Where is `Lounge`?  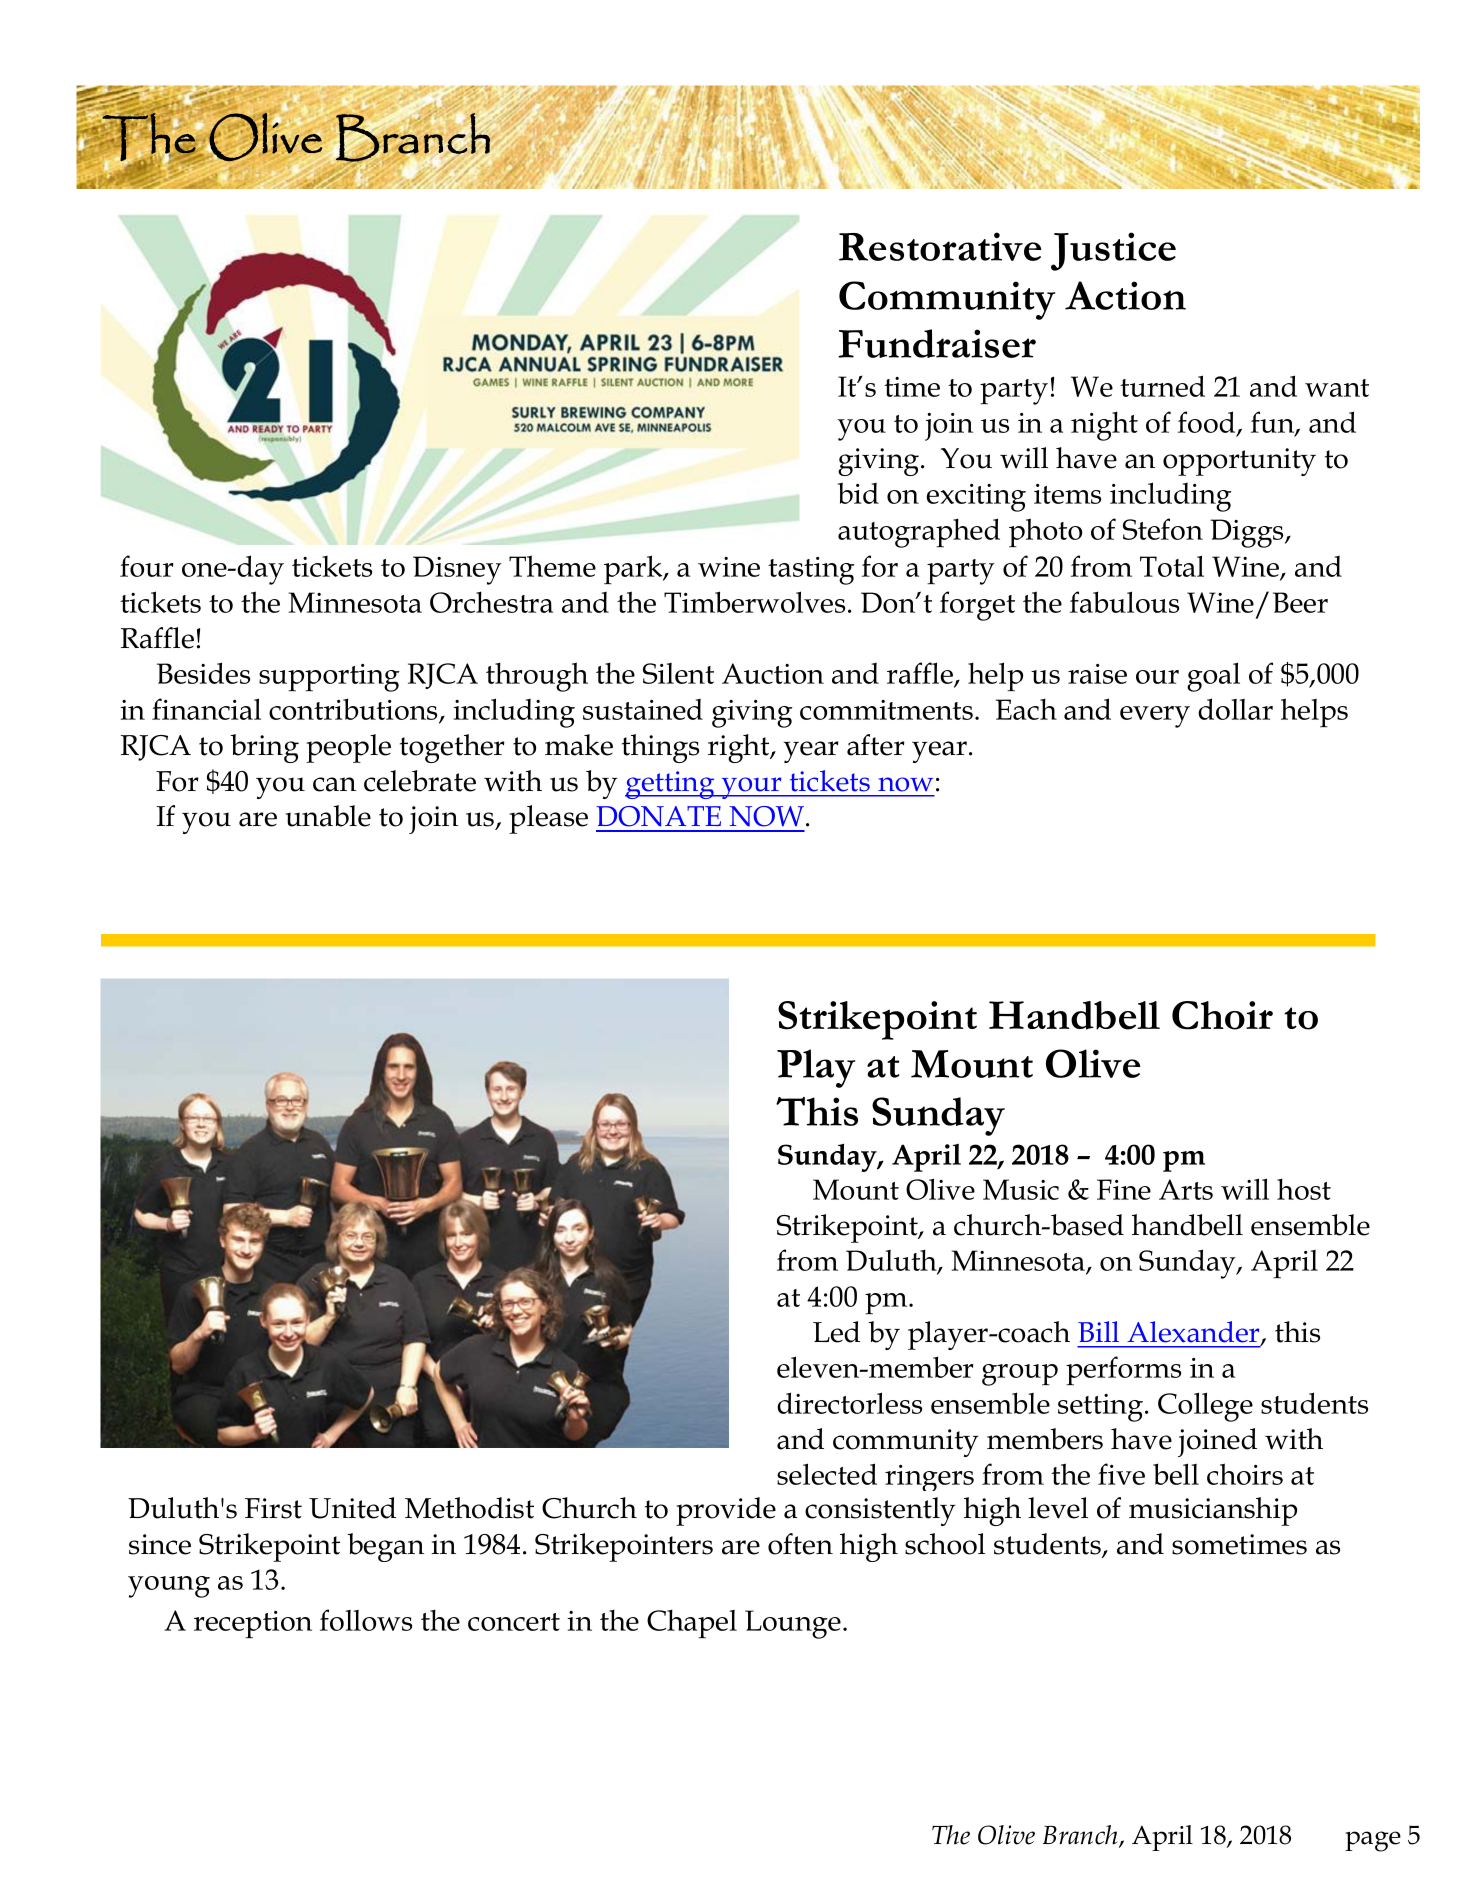
Lounge is located at coordinates (793, 1624).
